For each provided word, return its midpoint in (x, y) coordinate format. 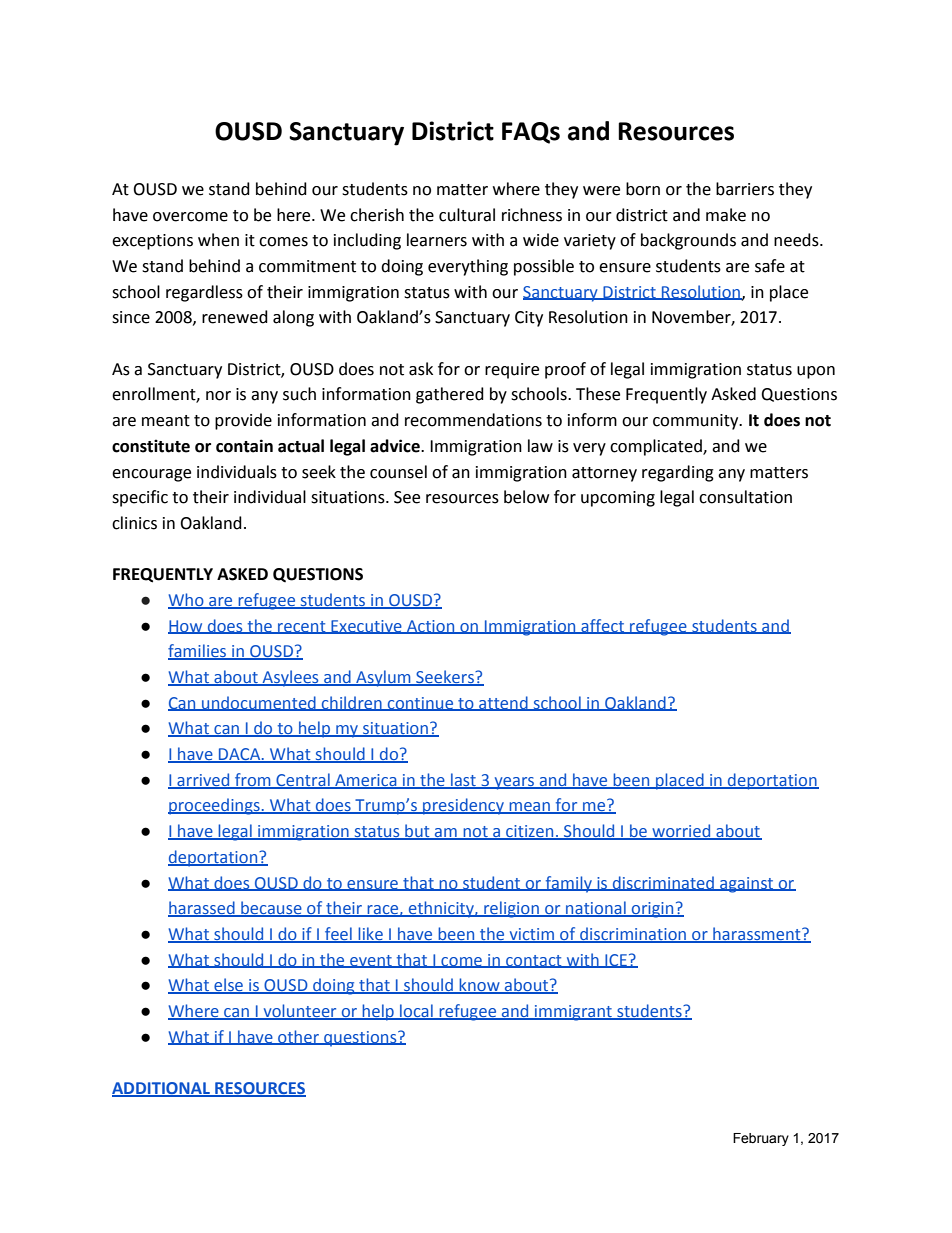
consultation (745, 497)
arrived (203, 780)
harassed (202, 909)
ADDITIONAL (162, 1089)
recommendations (473, 420)
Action (431, 627)
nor (218, 396)
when (218, 240)
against (747, 885)
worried (681, 832)
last (463, 780)
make (726, 215)
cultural (467, 215)
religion (511, 909)
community (697, 422)
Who (187, 601)
